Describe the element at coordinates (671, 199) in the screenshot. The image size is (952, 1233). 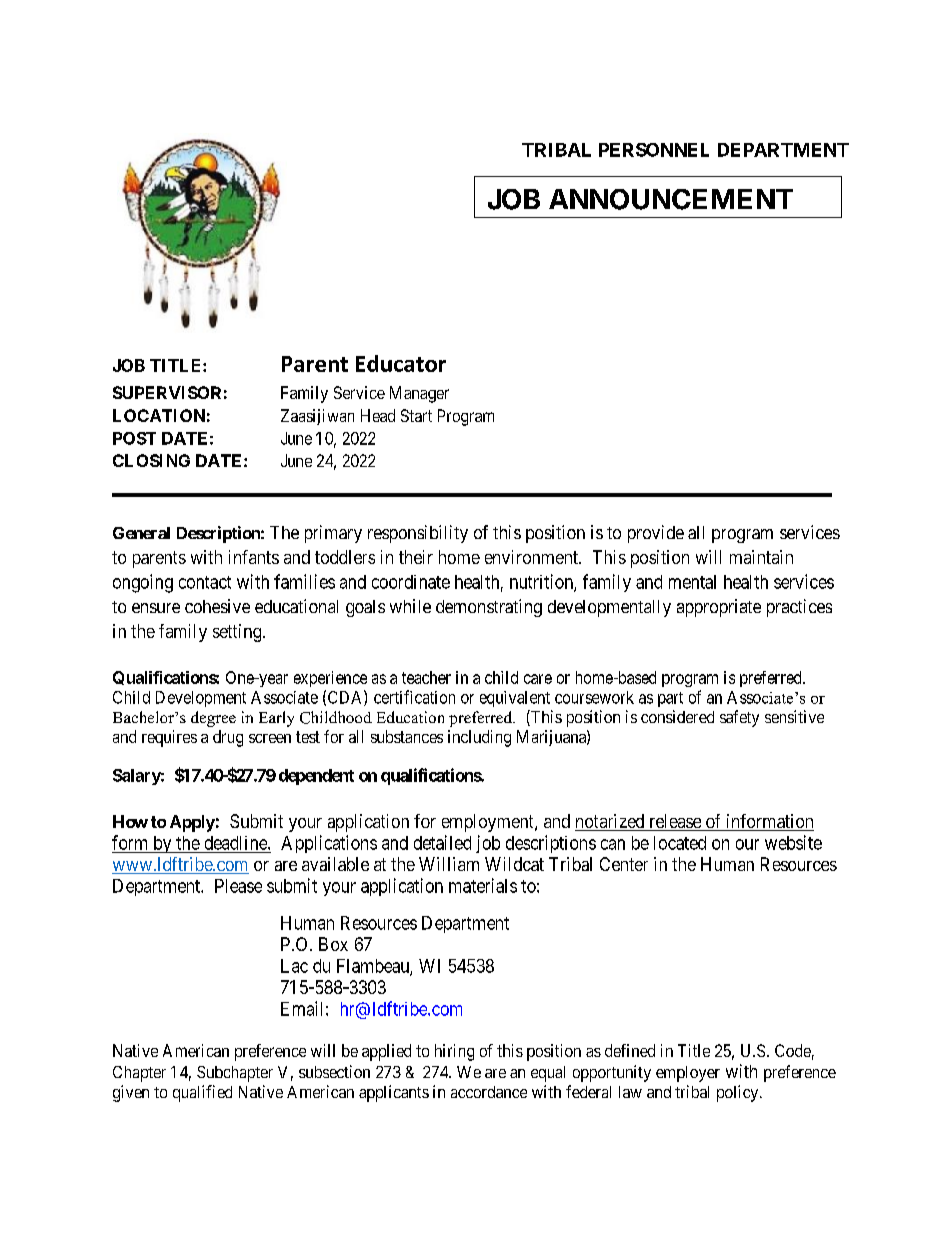
I see `ANNOUNCEMENT` at that location.
